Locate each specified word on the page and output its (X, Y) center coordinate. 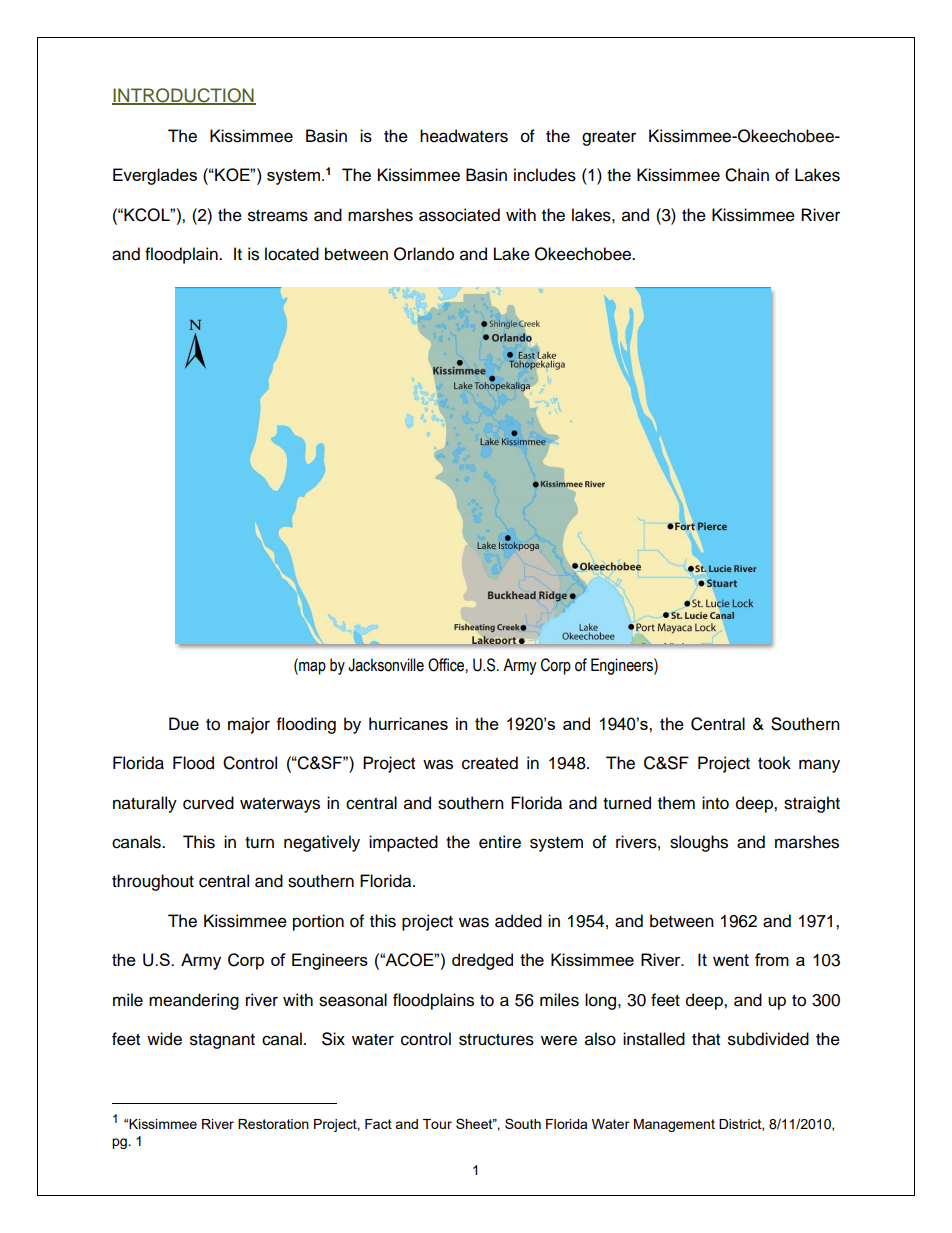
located (292, 254)
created (490, 763)
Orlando (424, 254)
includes (545, 175)
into (715, 803)
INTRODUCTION (184, 96)
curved (208, 803)
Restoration (273, 1124)
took (774, 763)
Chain (747, 175)
